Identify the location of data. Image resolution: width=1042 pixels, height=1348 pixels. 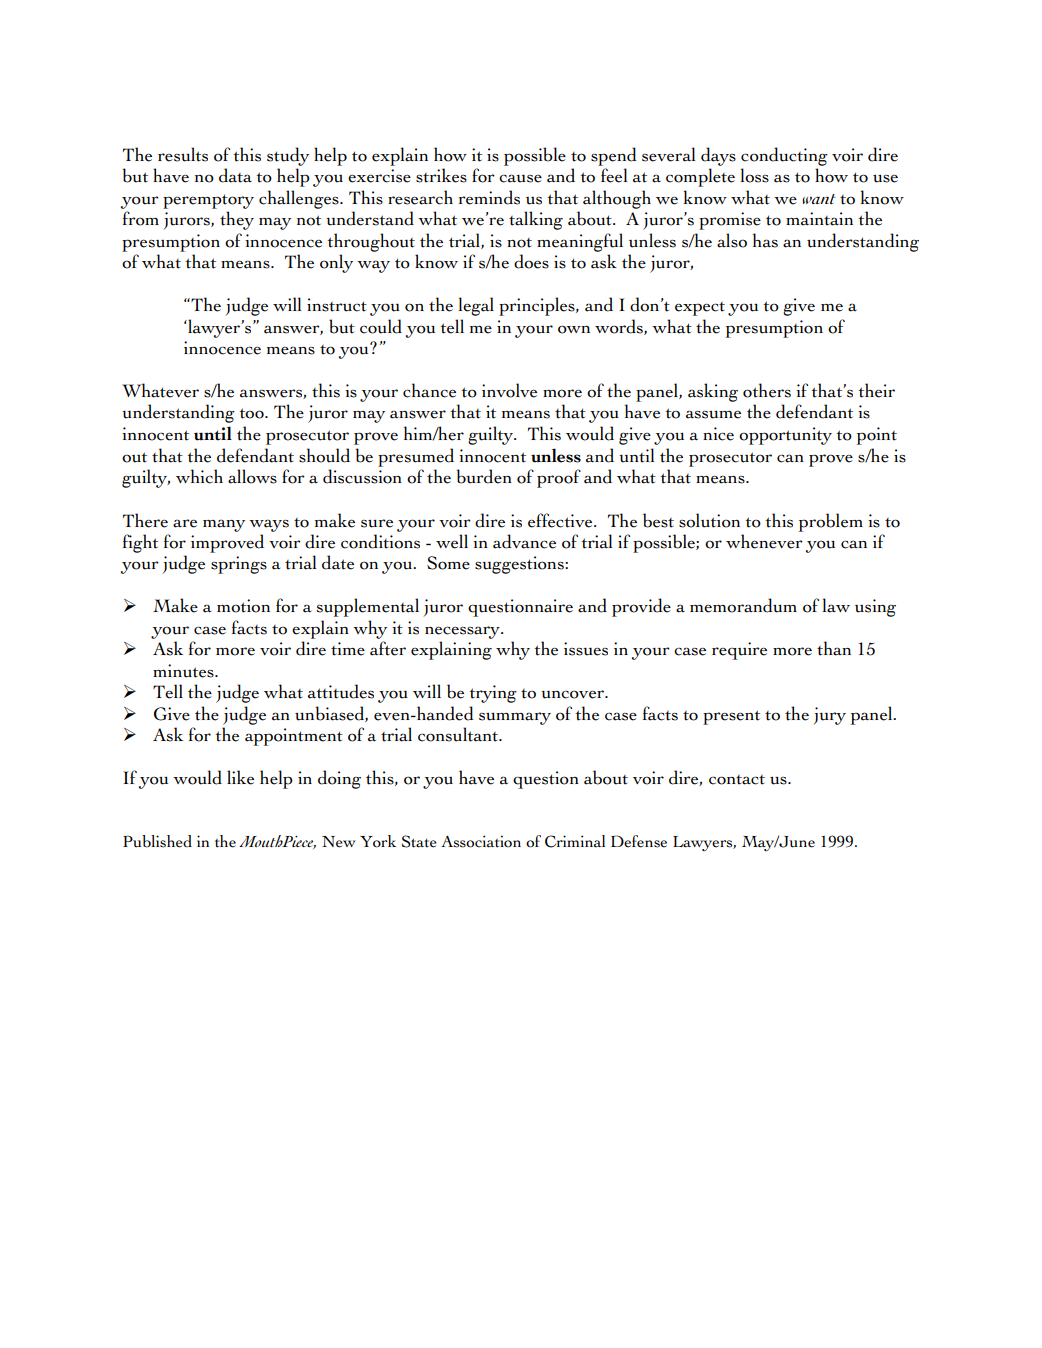
(235, 175).
